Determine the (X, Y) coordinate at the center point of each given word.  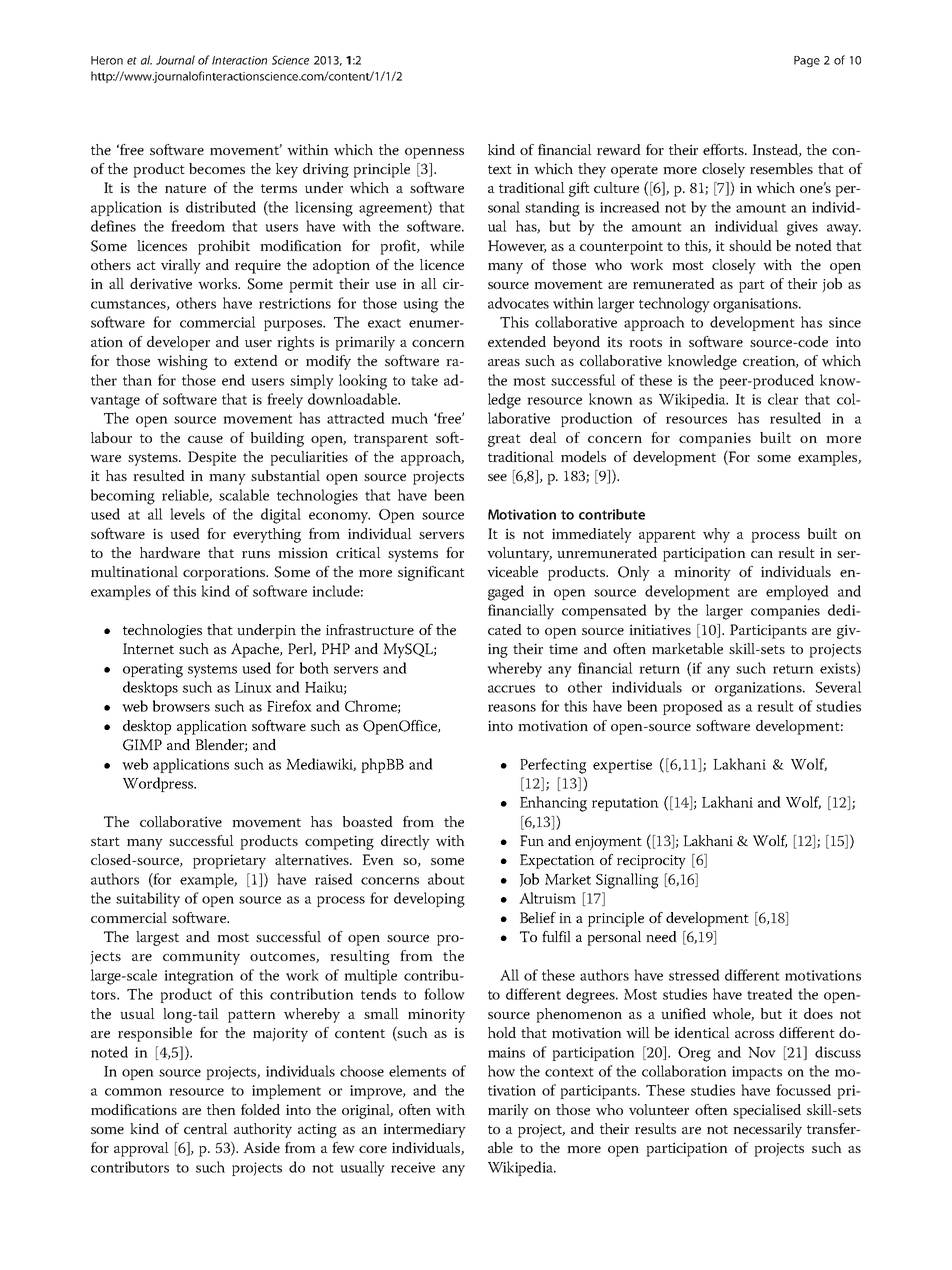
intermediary (424, 1130)
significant (431, 573)
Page (807, 61)
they (592, 170)
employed (797, 593)
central (206, 1128)
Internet (148, 648)
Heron (107, 60)
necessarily (767, 1130)
